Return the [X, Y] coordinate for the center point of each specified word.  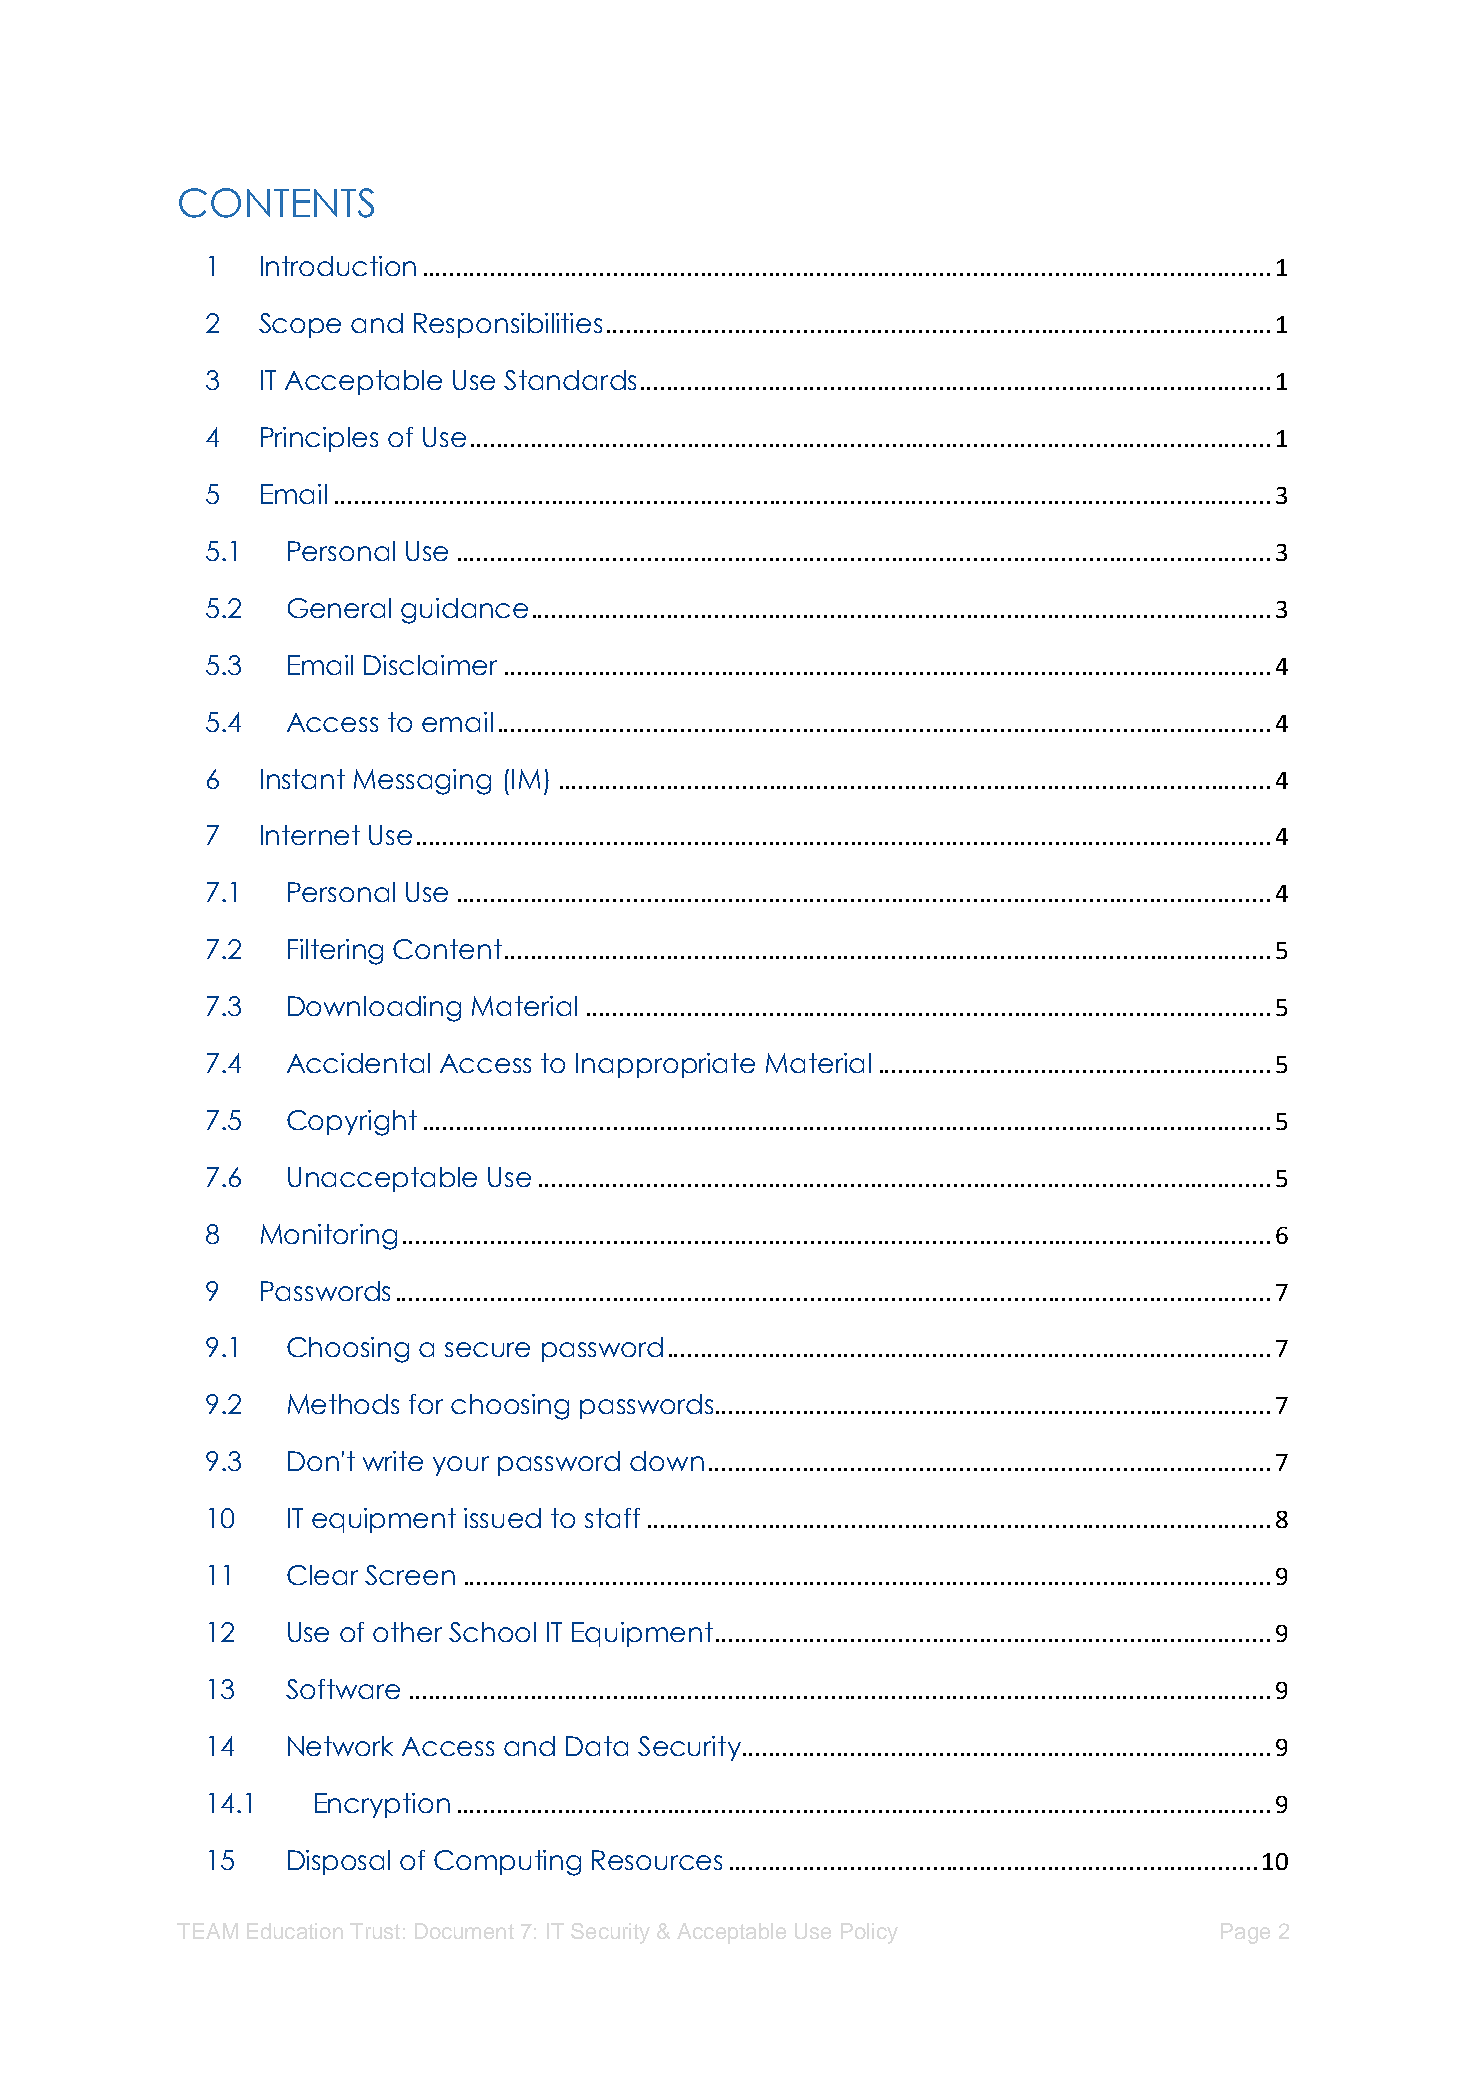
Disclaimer [430, 665]
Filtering [335, 952]
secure [487, 1349]
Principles [319, 439]
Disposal [339, 1862]
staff [612, 1518]
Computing [507, 1863]
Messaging [422, 782]
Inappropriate [665, 1065]
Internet [310, 835]
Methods [343, 1404]
